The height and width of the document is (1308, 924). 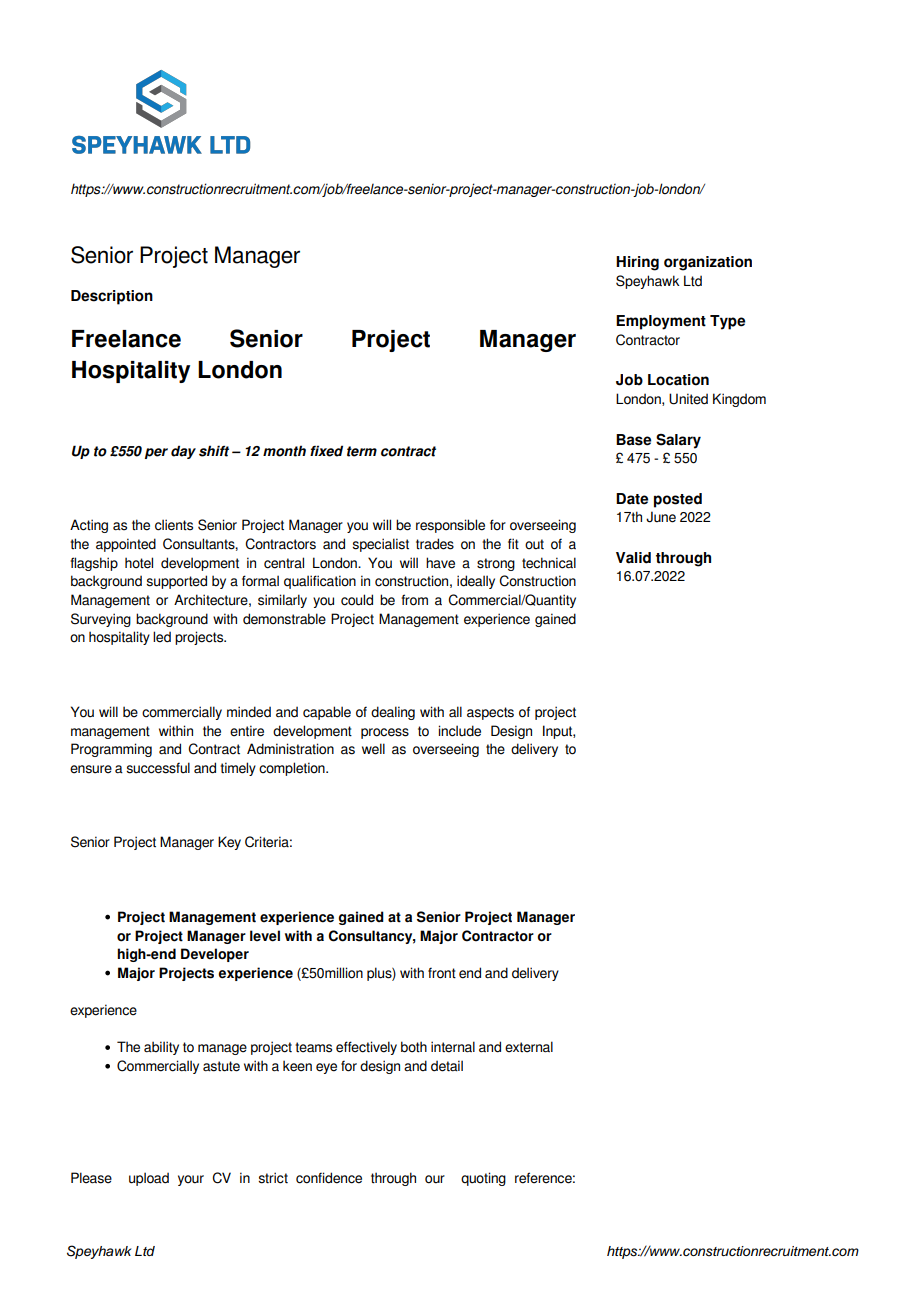 What do you see at coordinates (393, 713) in the document?
I see `dealing` at bounding box center [393, 713].
